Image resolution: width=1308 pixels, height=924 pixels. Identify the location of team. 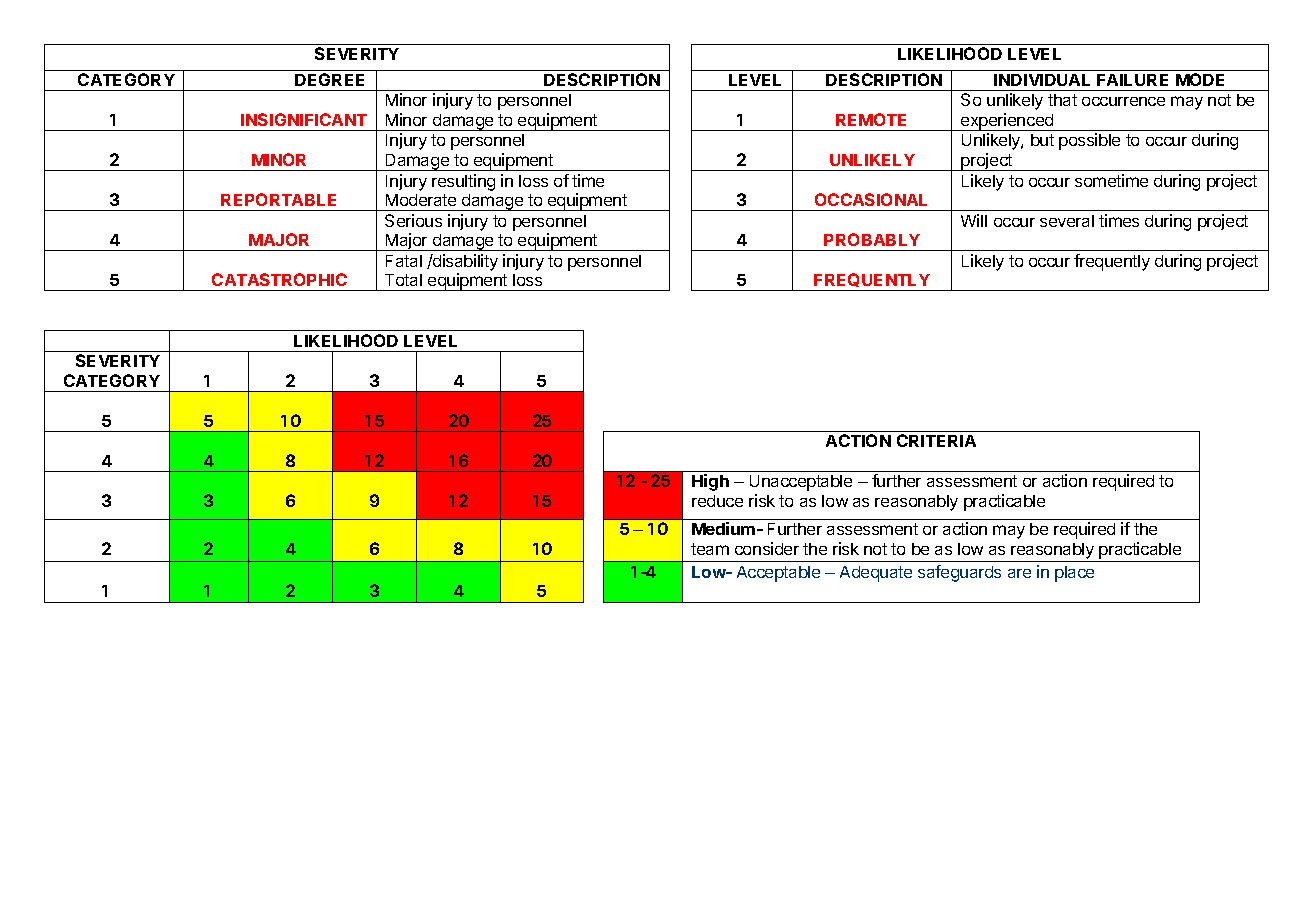
(710, 549).
